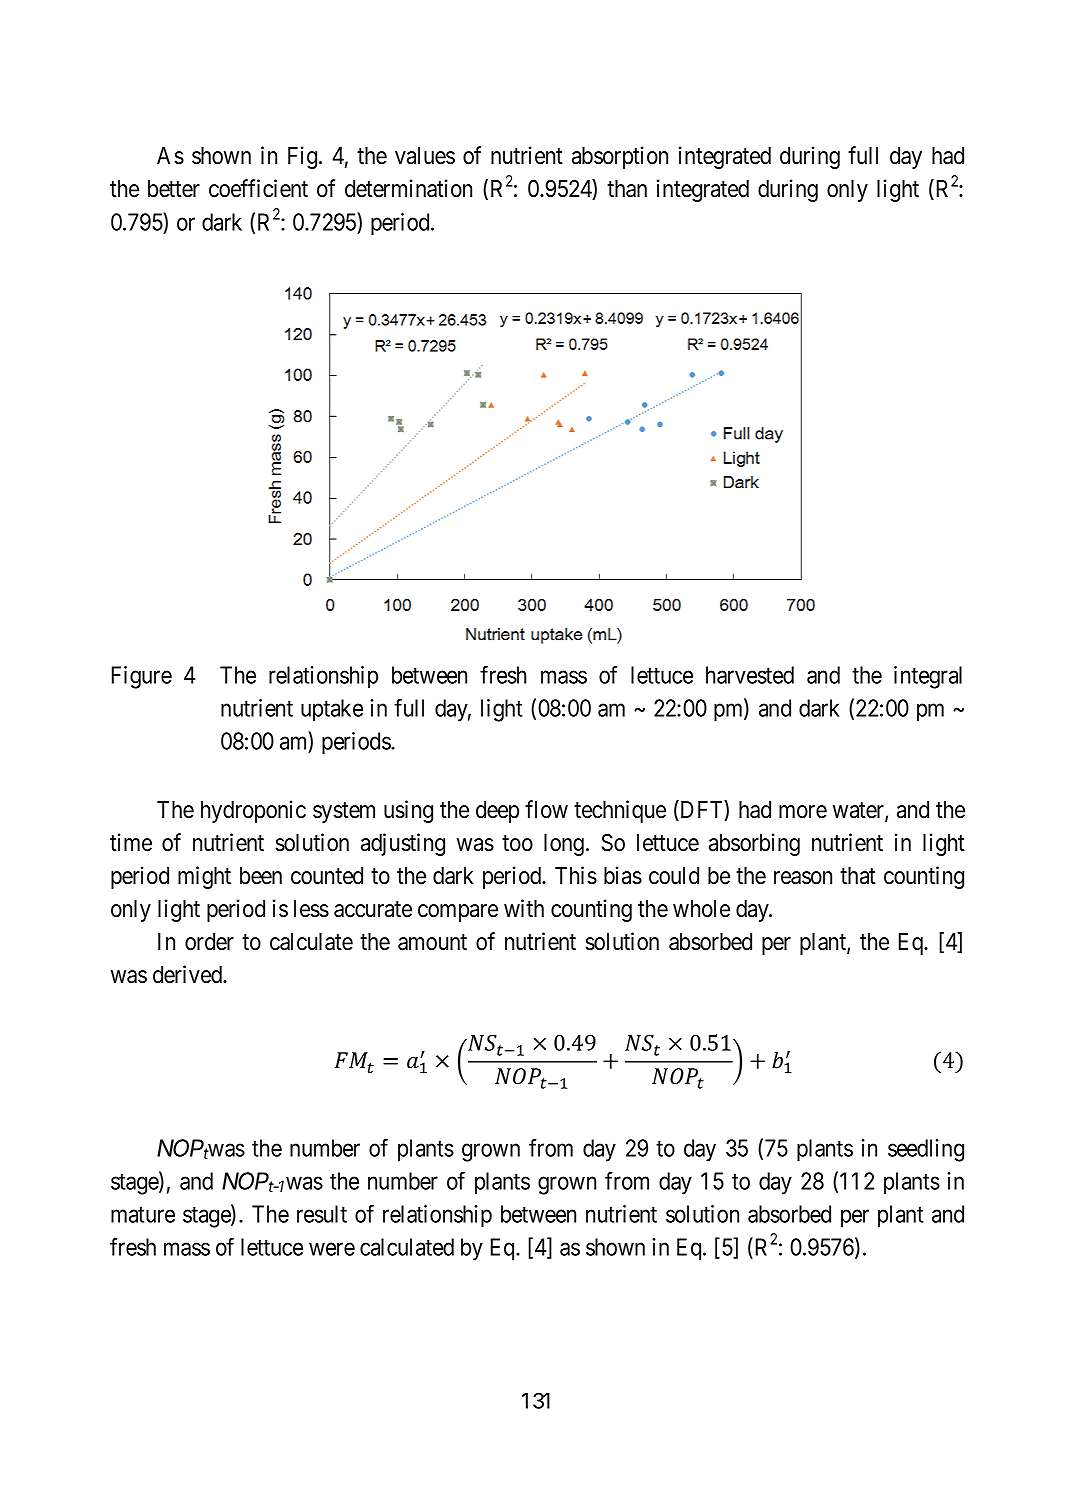 This screenshot has height=1489, width=1075. What do you see at coordinates (258, 188) in the screenshot?
I see `coefficient` at bounding box center [258, 188].
